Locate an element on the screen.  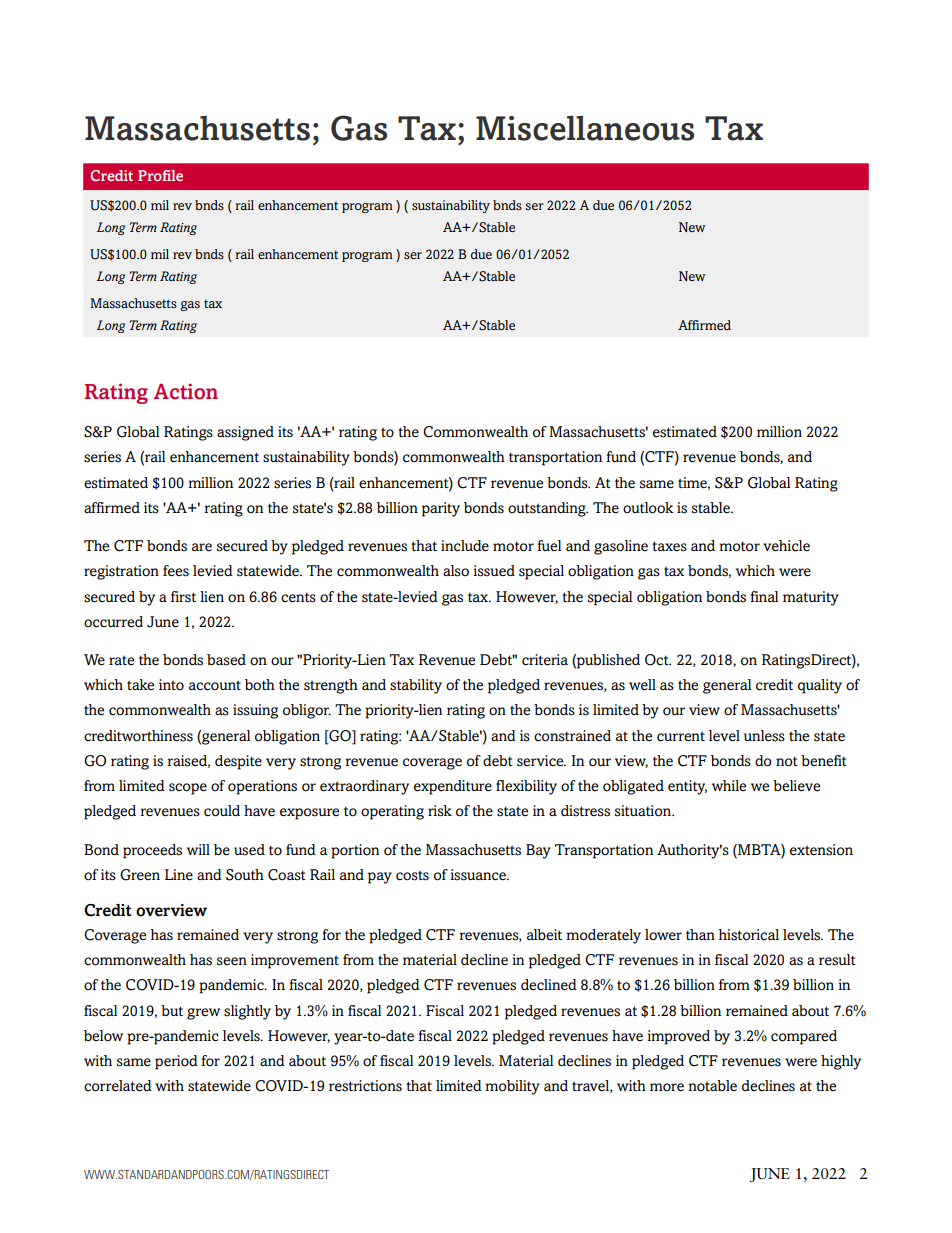
vehicle is located at coordinates (786, 546).
